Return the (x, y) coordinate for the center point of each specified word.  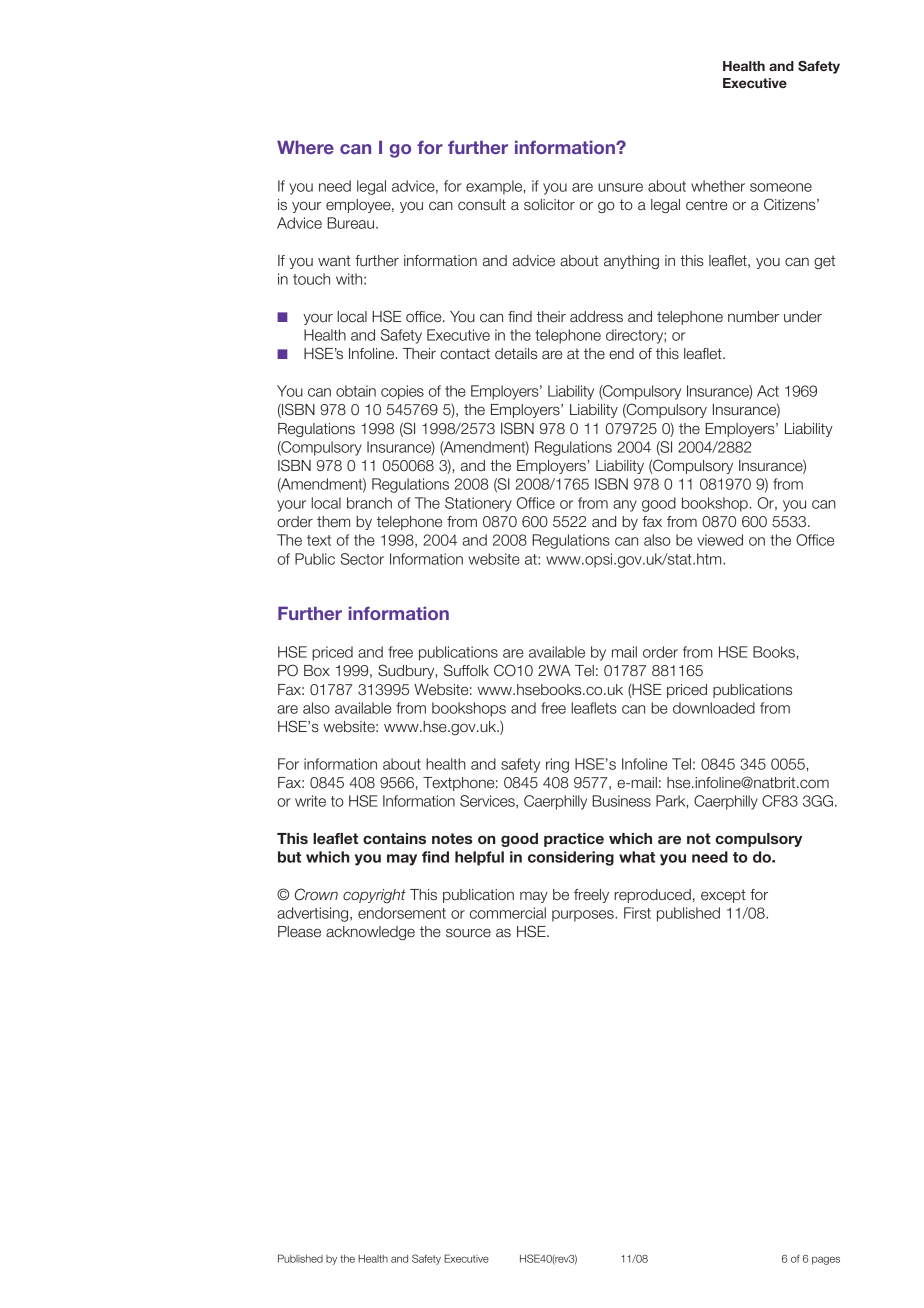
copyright (374, 896)
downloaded (714, 708)
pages (826, 1260)
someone (781, 187)
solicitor (549, 205)
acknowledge (370, 933)
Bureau (350, 223)
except (723, 896)
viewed (720, 540)
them (333, 522)
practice (574, 840)
